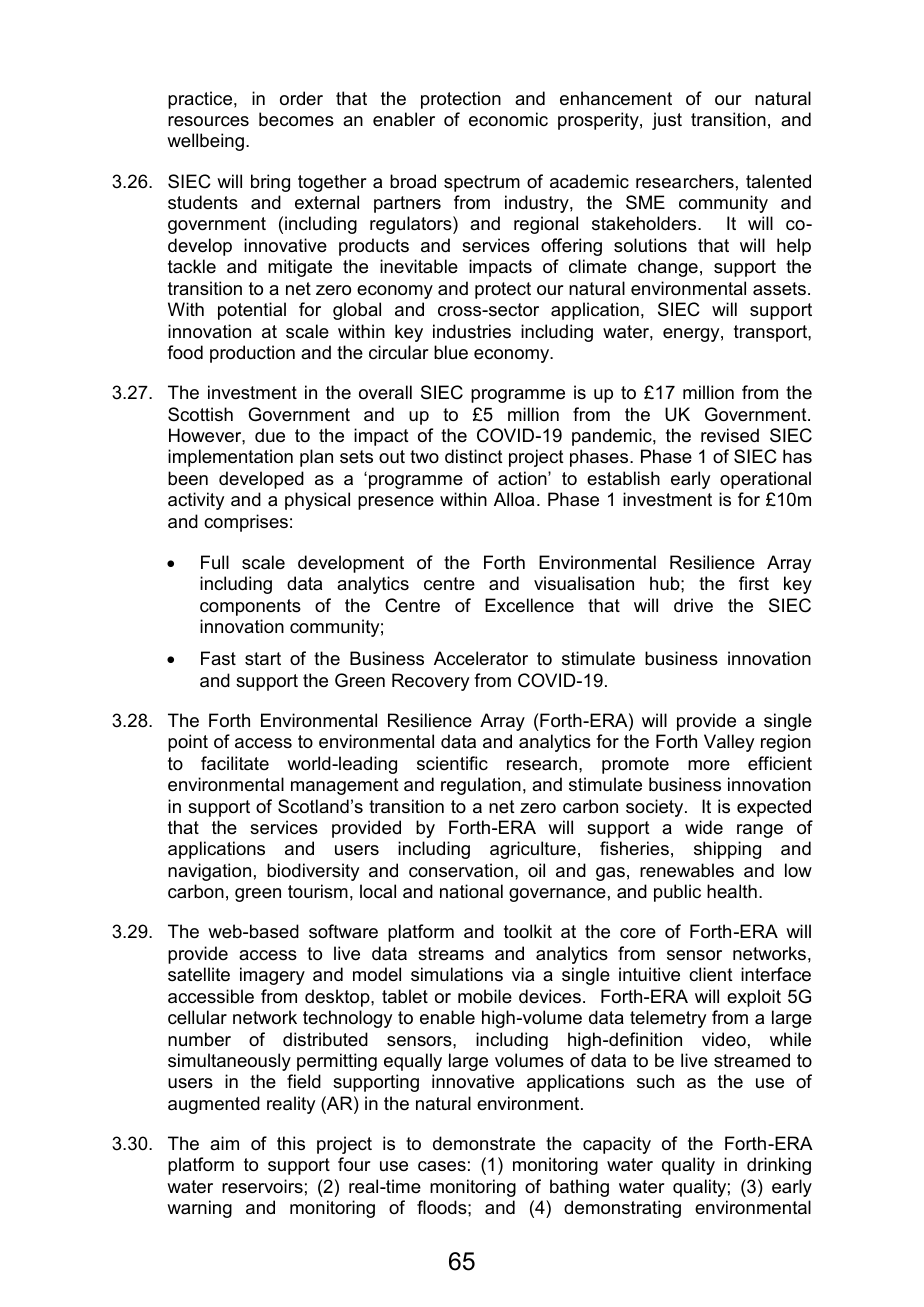 This screenshot has width=924, height=1307. Describe the element at coordinates (296, 119) in the screenshot. I see `becomes` at that location.
